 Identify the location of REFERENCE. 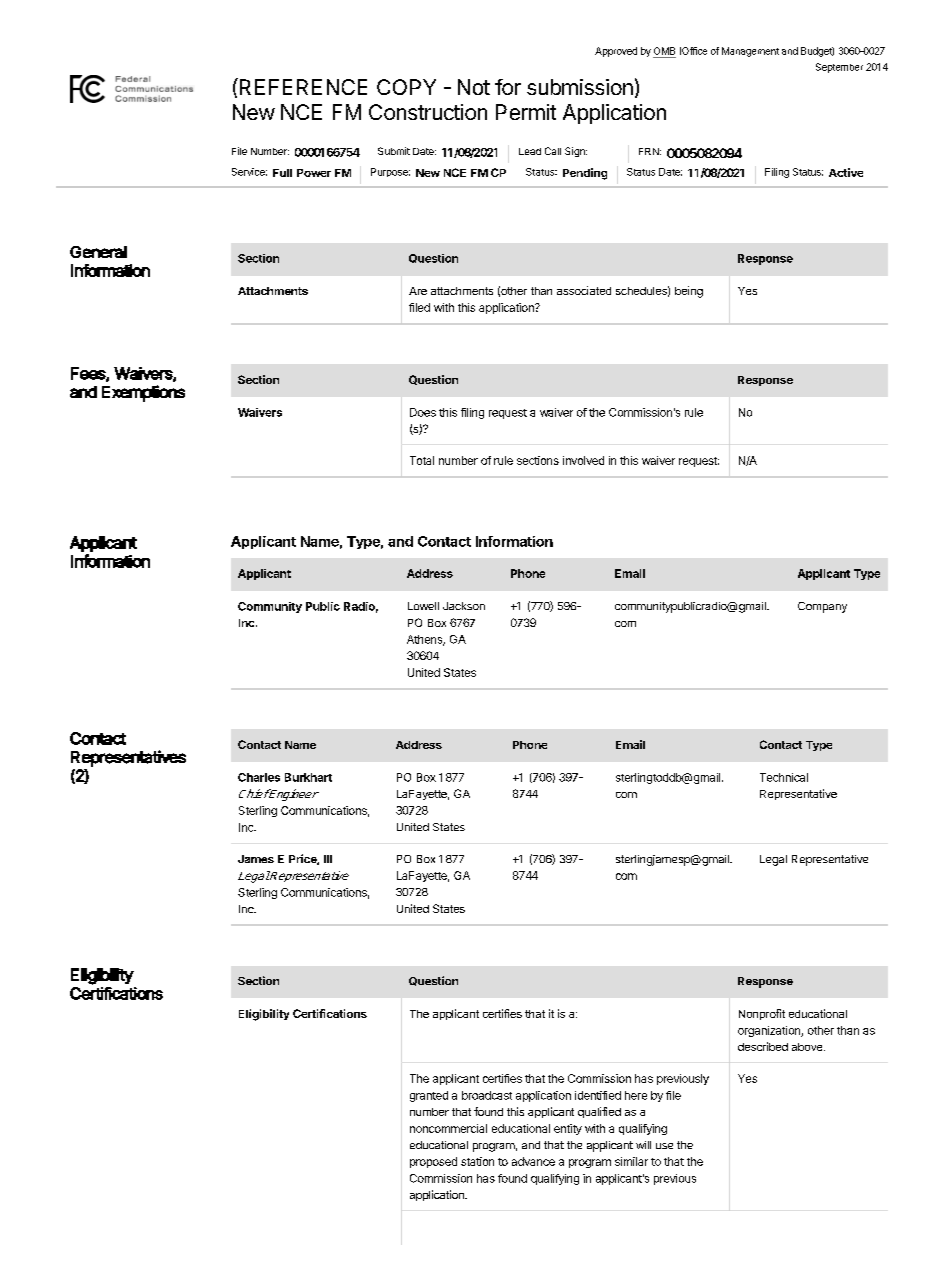
(302, 86).
